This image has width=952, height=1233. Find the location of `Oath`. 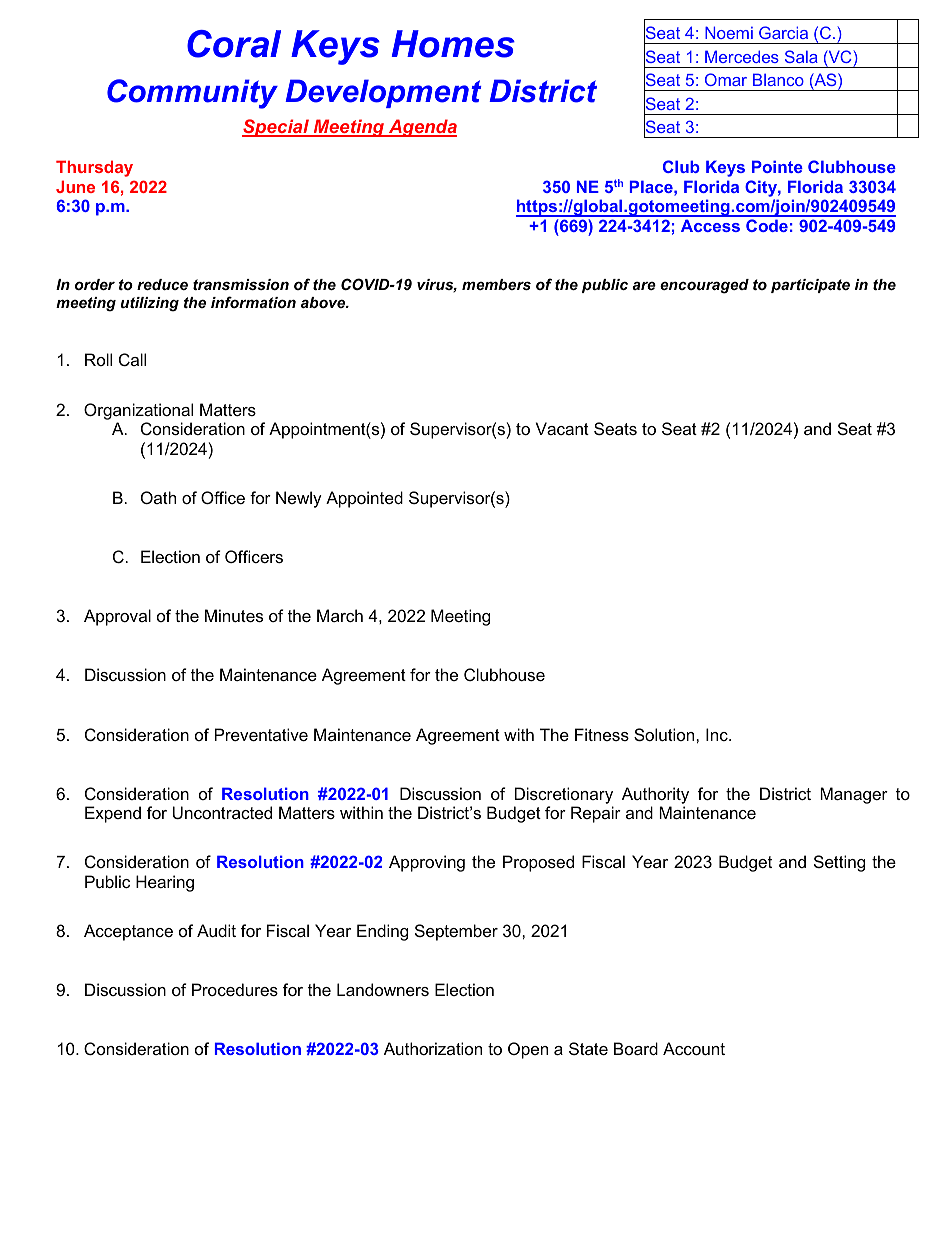

Oath is located at coordinates (158, 497).
